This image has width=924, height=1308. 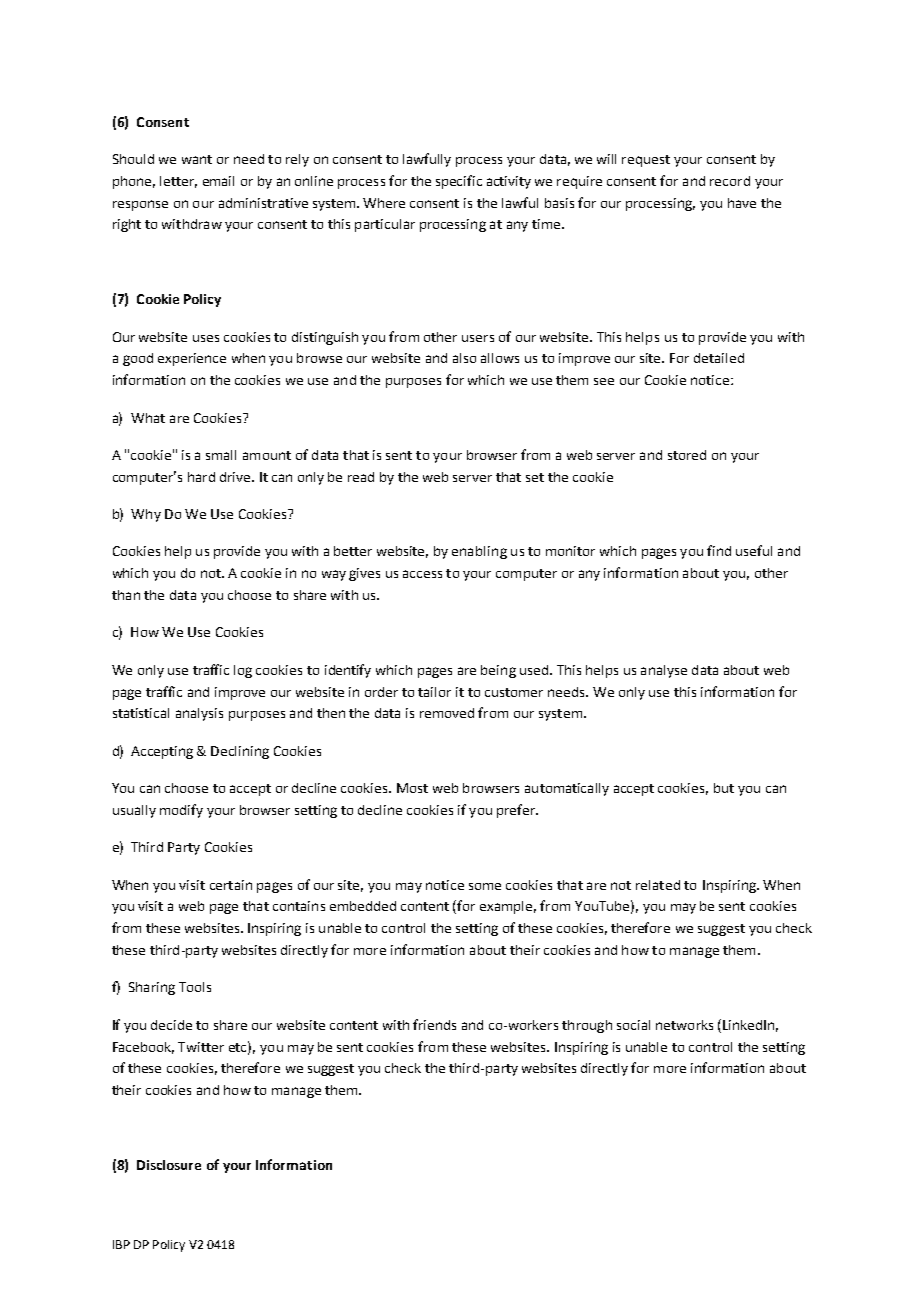 What do you see at coordinates (169, 1165) in the image?
I see `Disclosure` at bounding box center [169, 1165].
